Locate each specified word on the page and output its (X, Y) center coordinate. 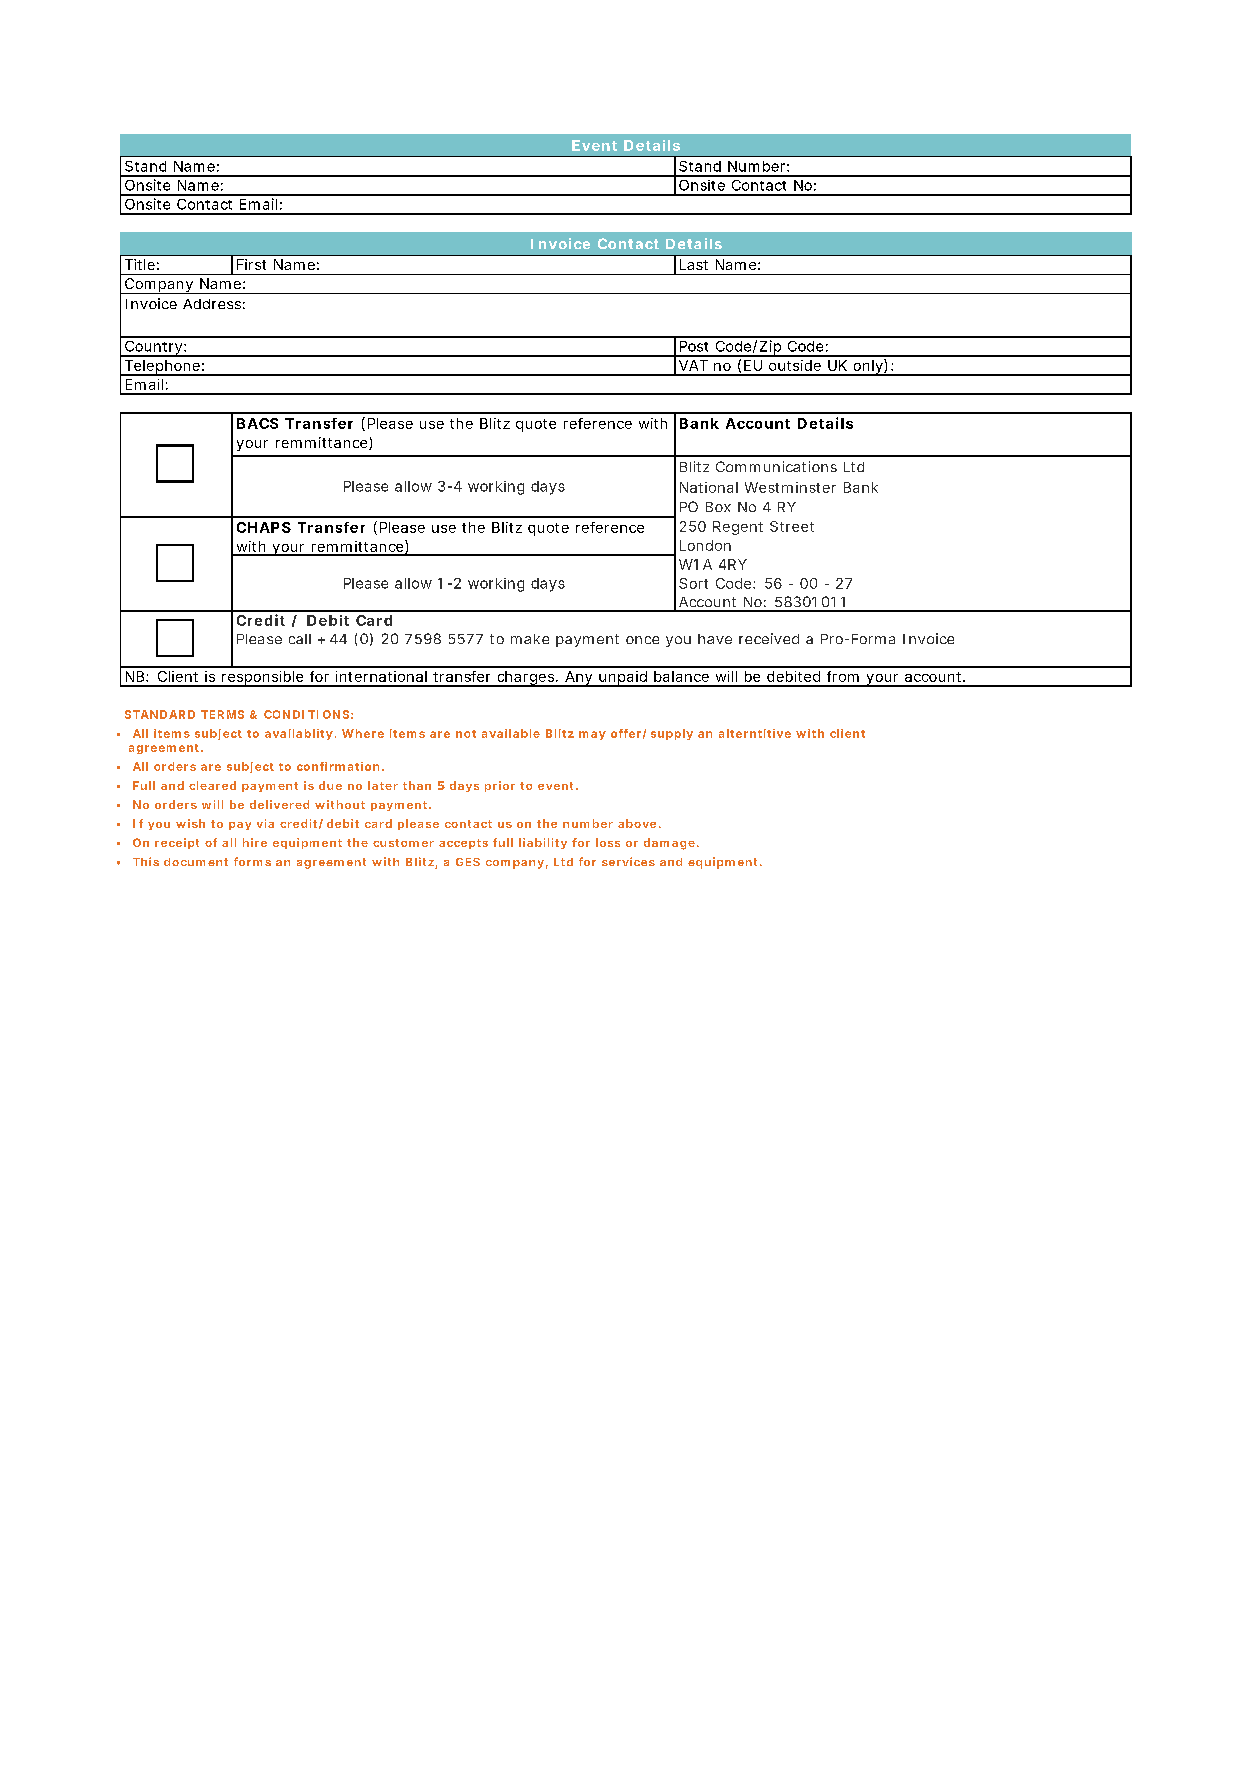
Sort (693, 583)
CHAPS (264, 527)
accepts (463, 844)
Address (214, 304)
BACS (257, 423)
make (530, 639)
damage (671, 844)
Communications (776, 466)
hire (255, 842)
